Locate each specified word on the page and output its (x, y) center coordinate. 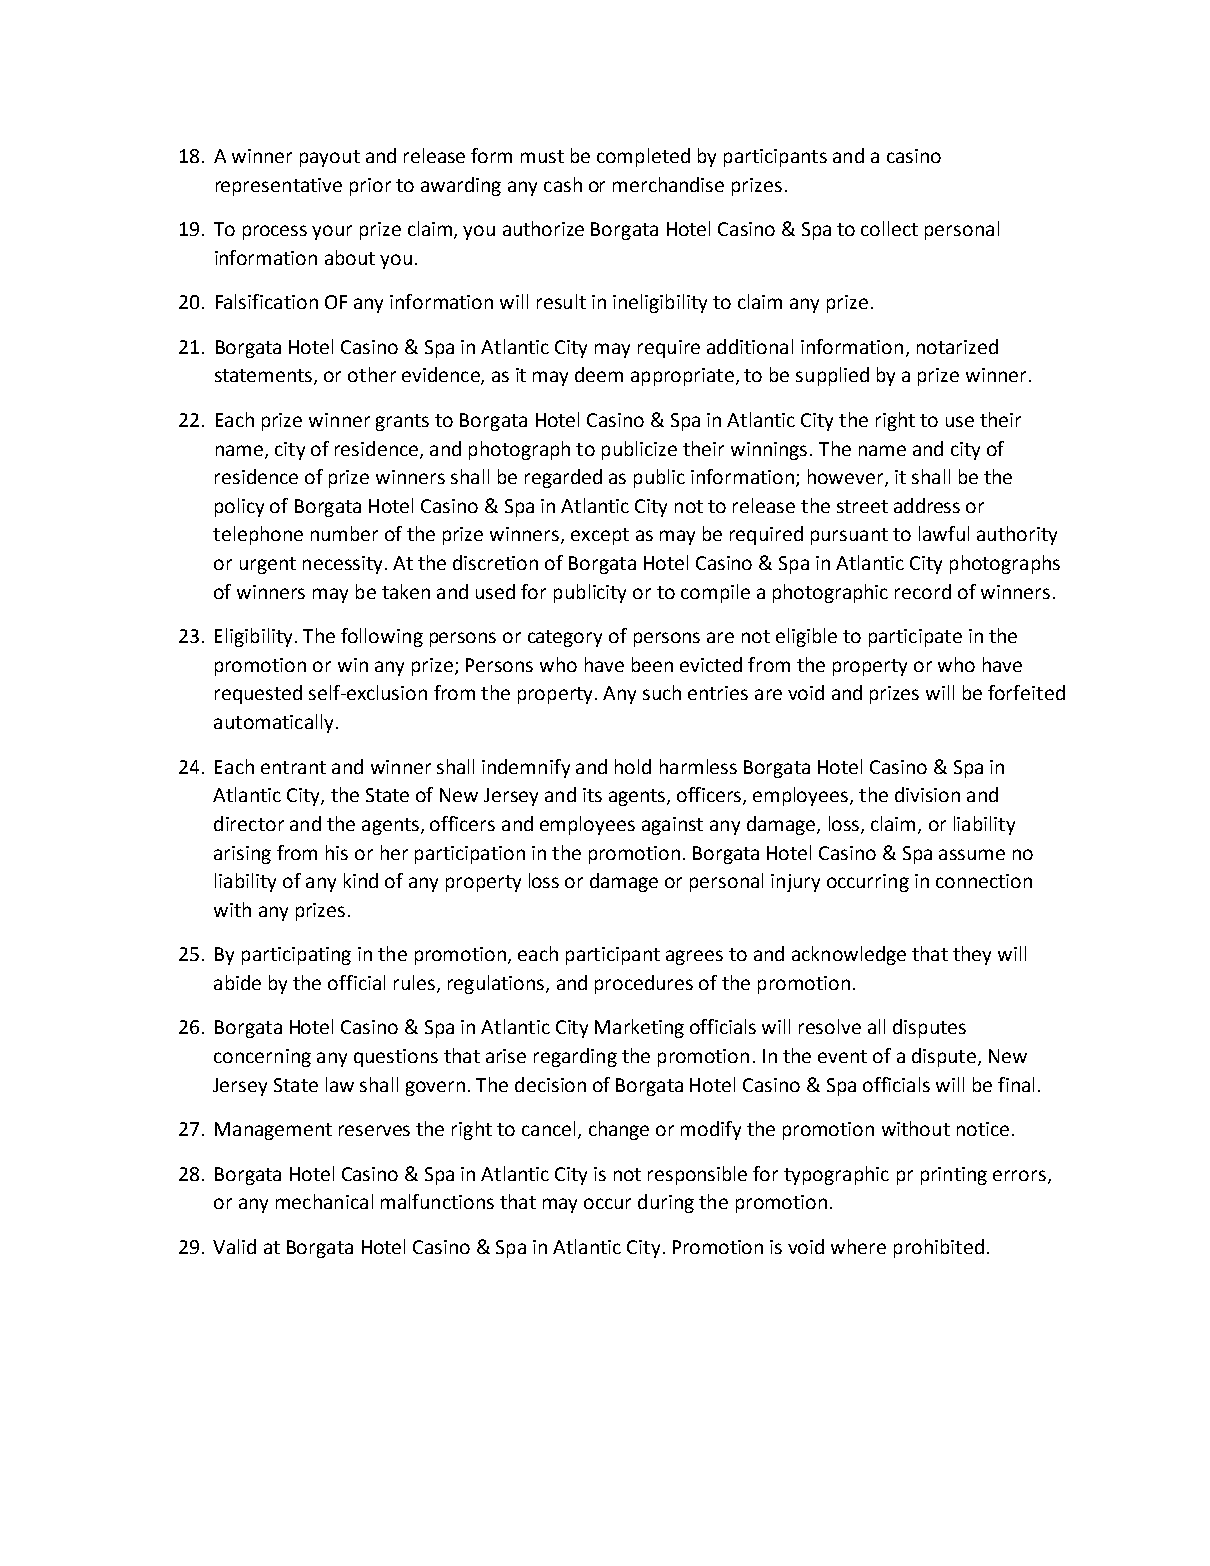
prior (370, 187)
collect (889, 228)
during (666, 1203)
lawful (944, 533)
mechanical (324, 1201)
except (600, 536)
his (337, 852)
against (672, 826)
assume (972, 854)
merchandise (668, 184)
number (344, 533)
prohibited (939, 1248)
